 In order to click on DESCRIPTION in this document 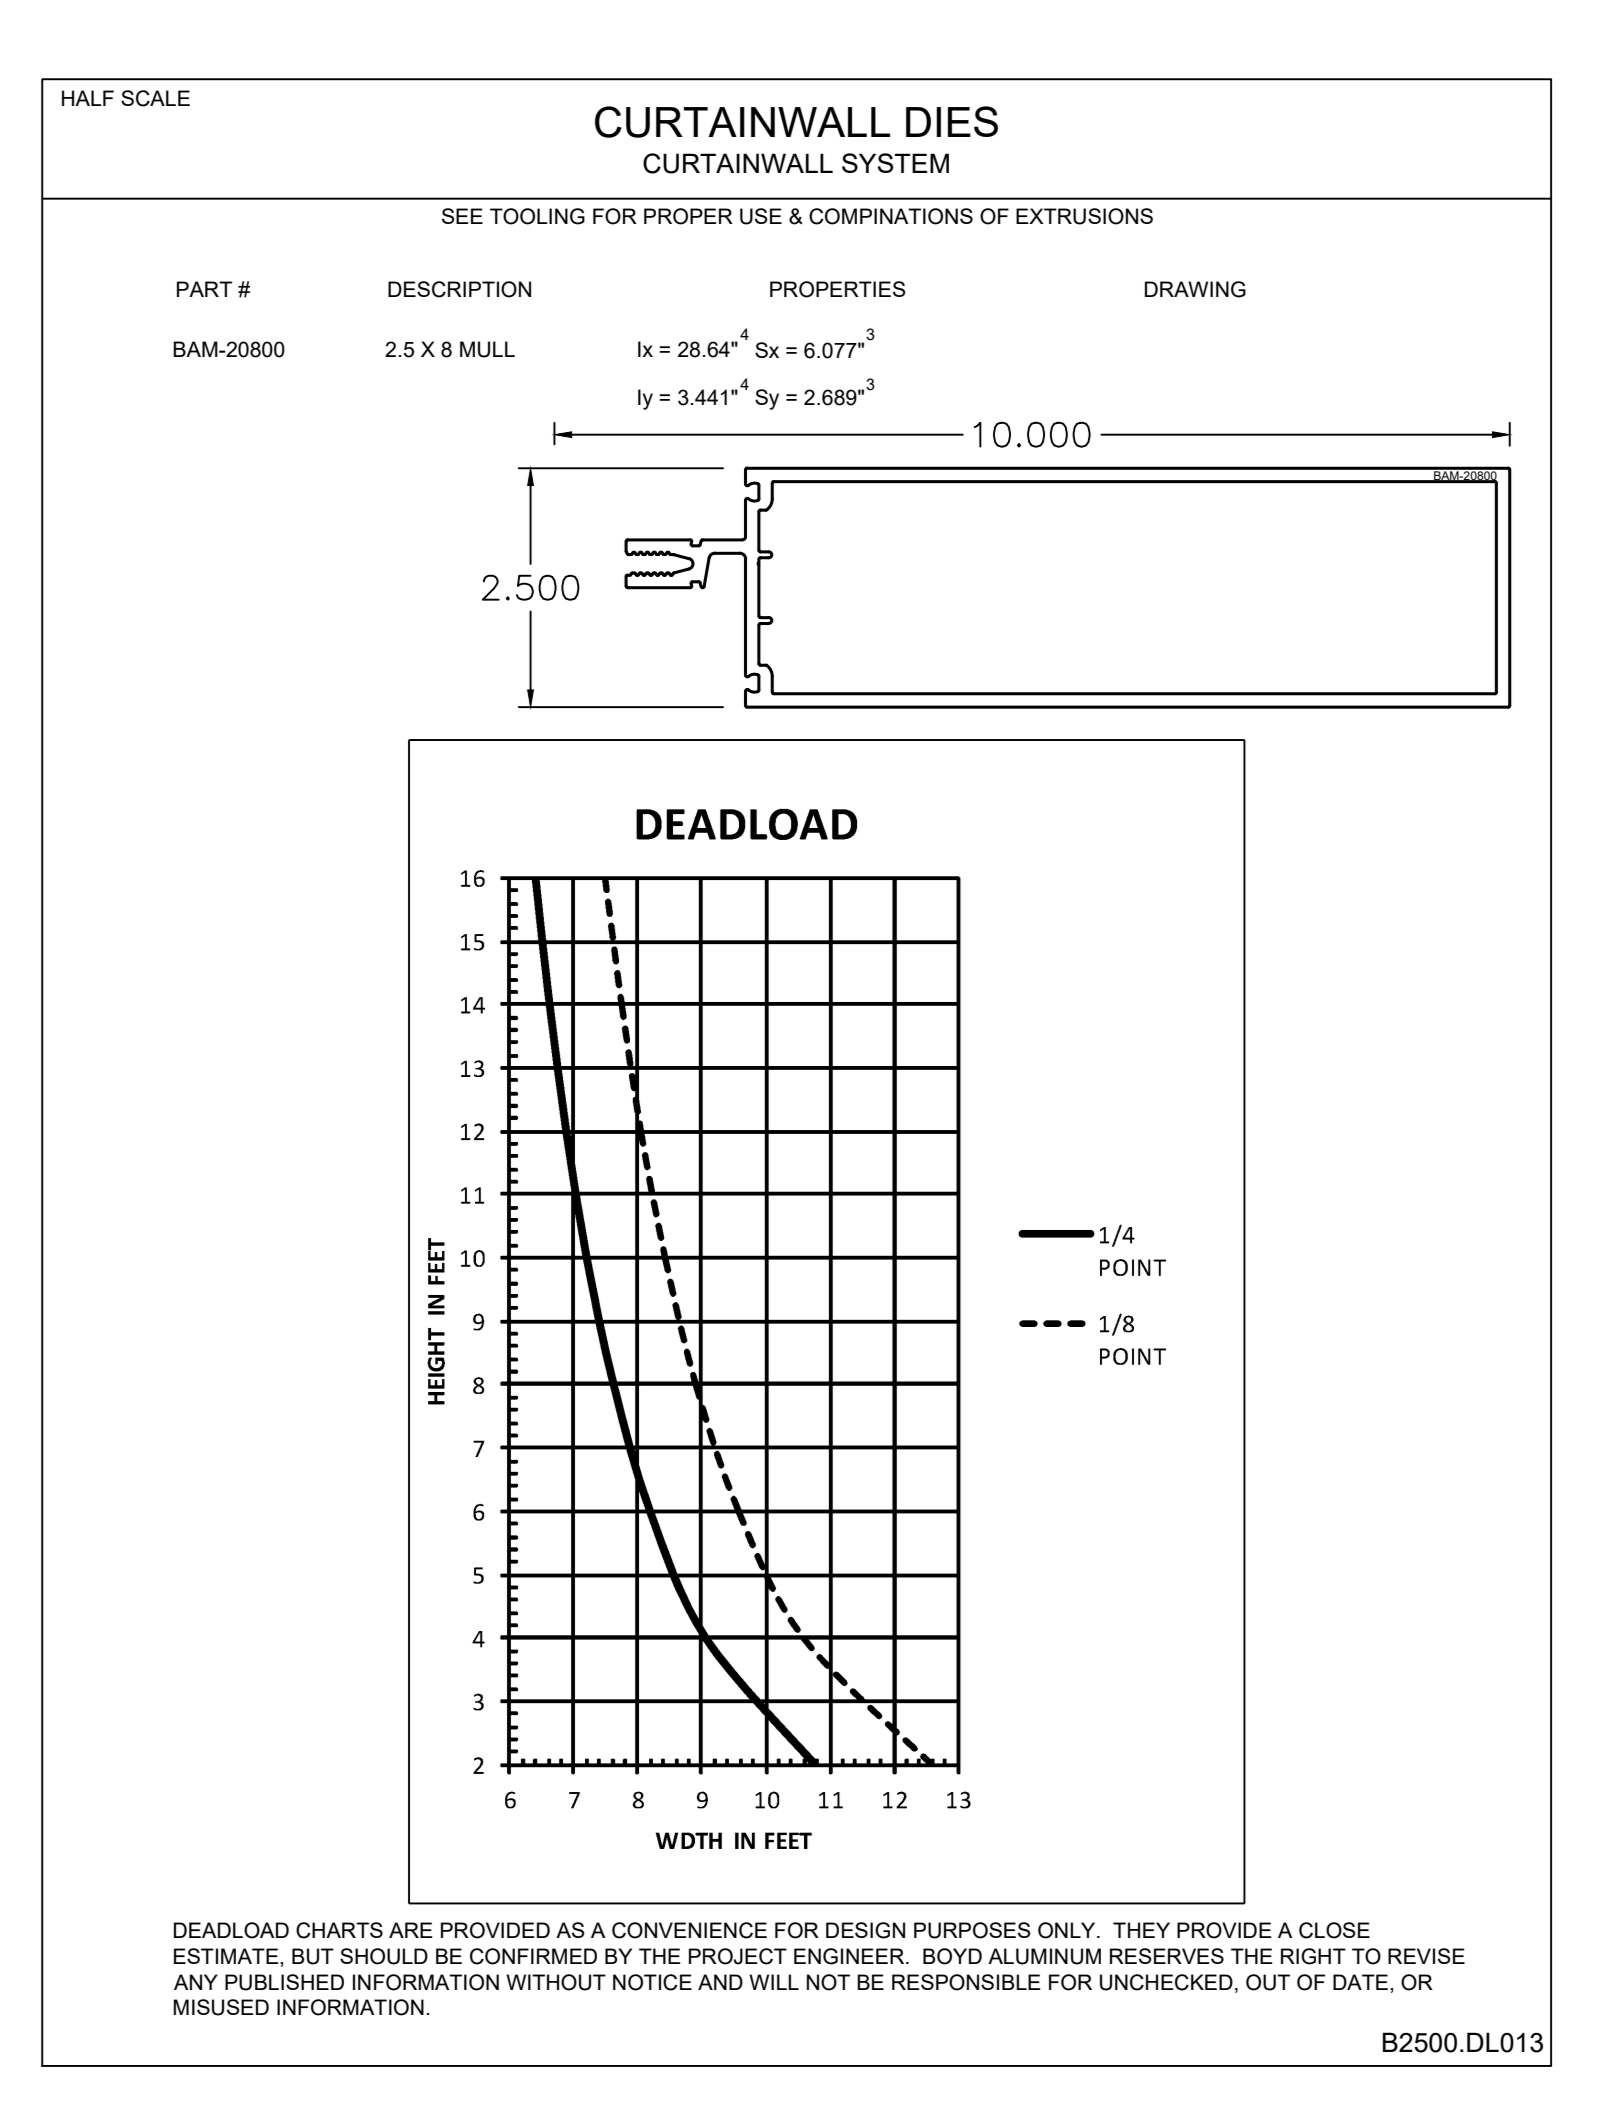, I will do `click(459, 289)`.
